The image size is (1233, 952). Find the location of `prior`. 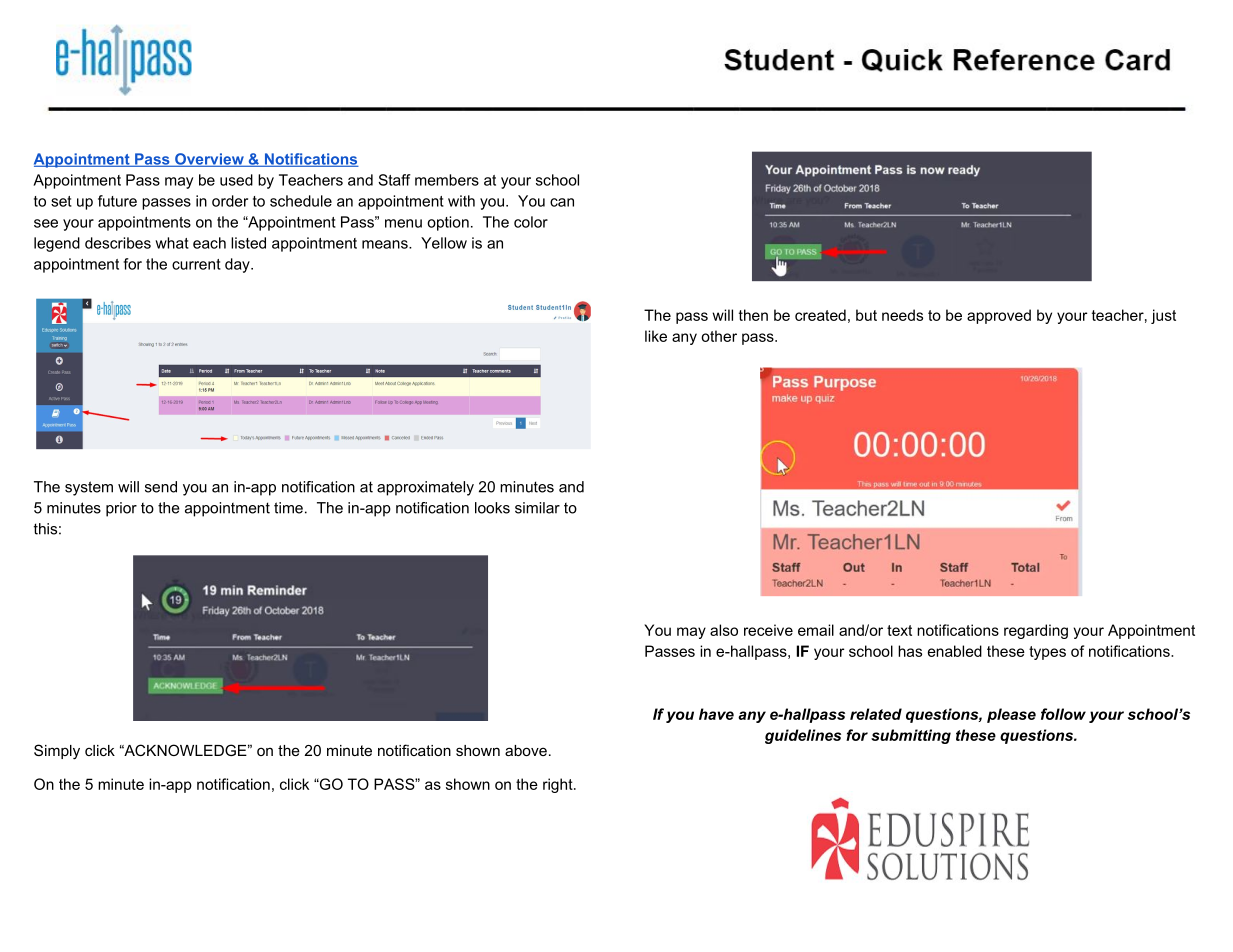

prior is located at coordinates (121, 509).
